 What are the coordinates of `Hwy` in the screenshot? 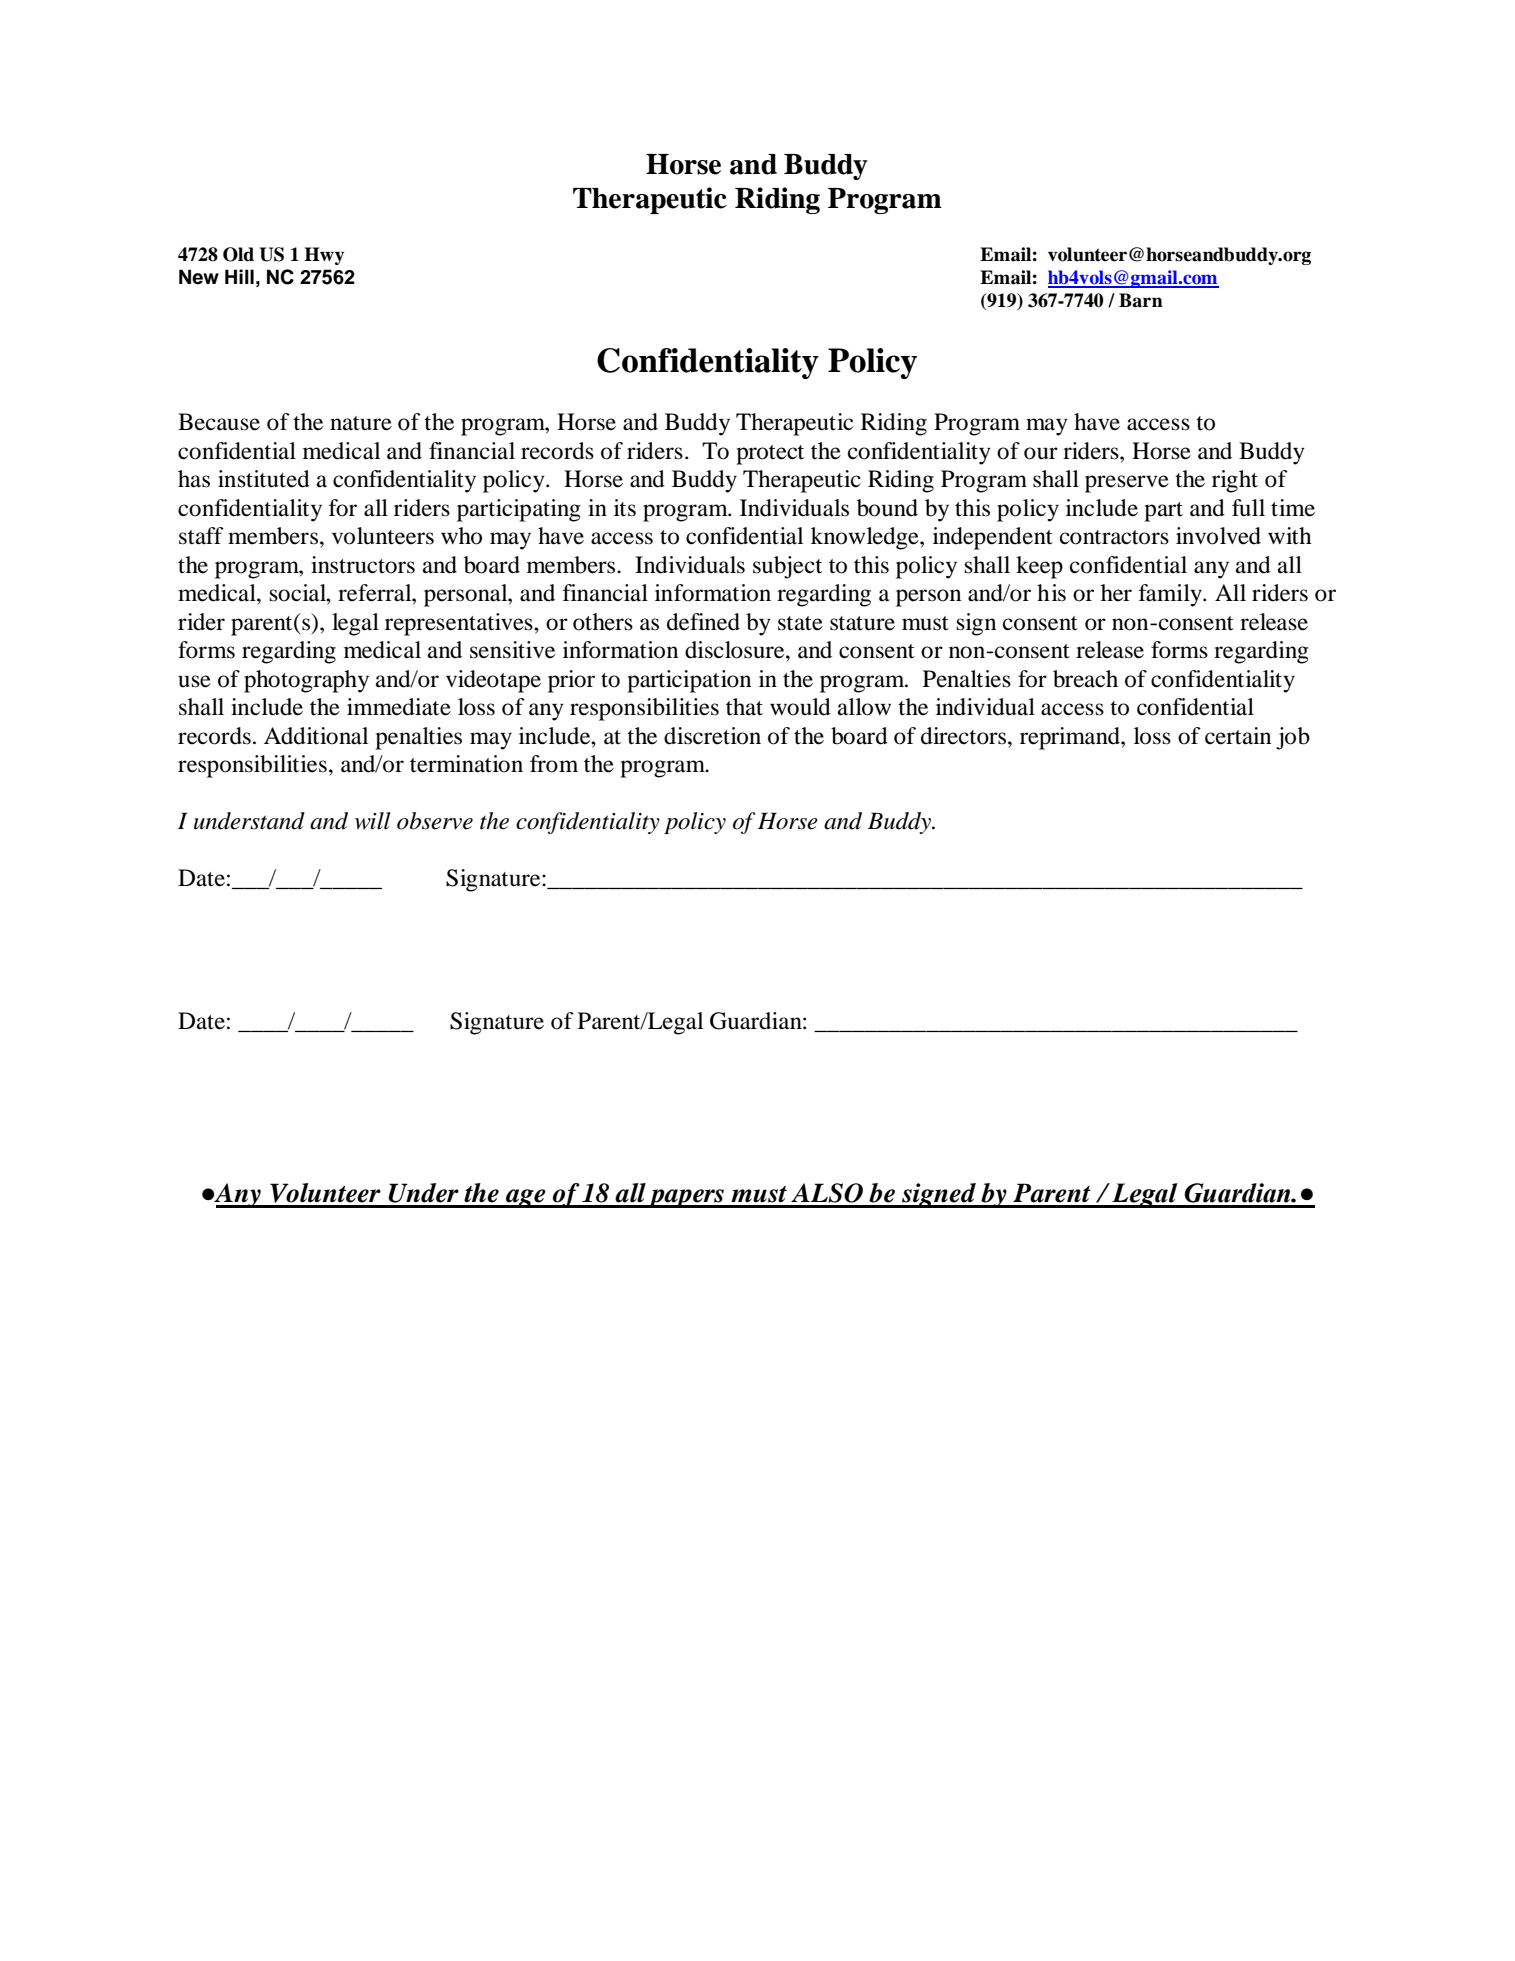 It's located at (324, 256).
